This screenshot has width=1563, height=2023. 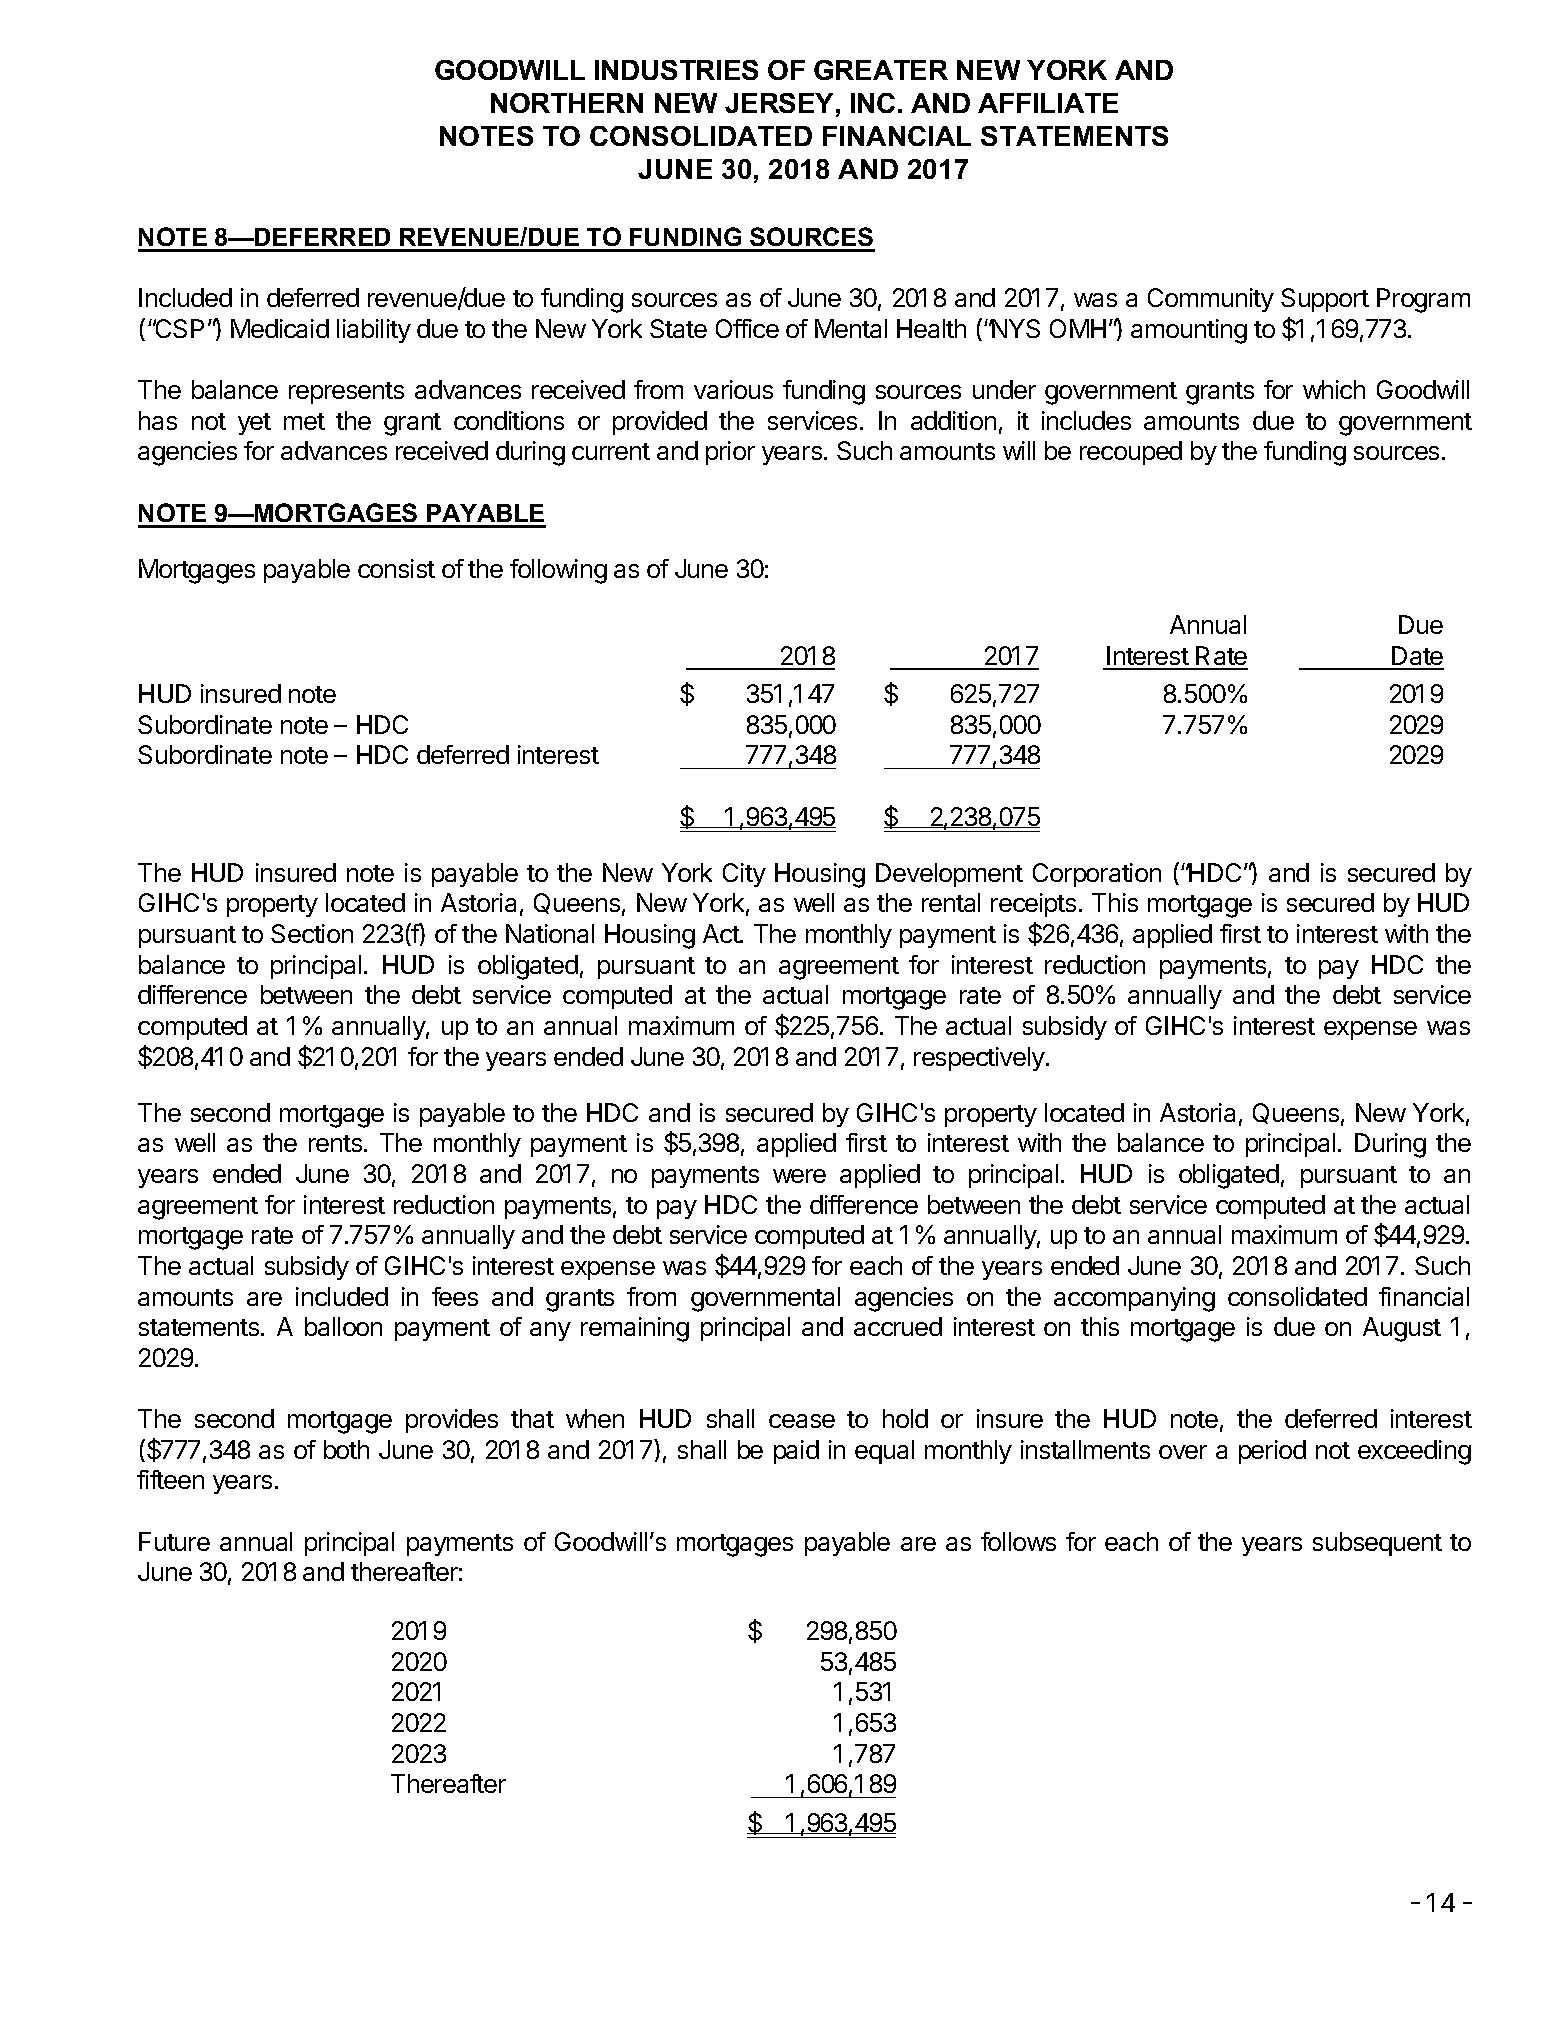 I want to click on period, so click(x=1272, y=1452).
